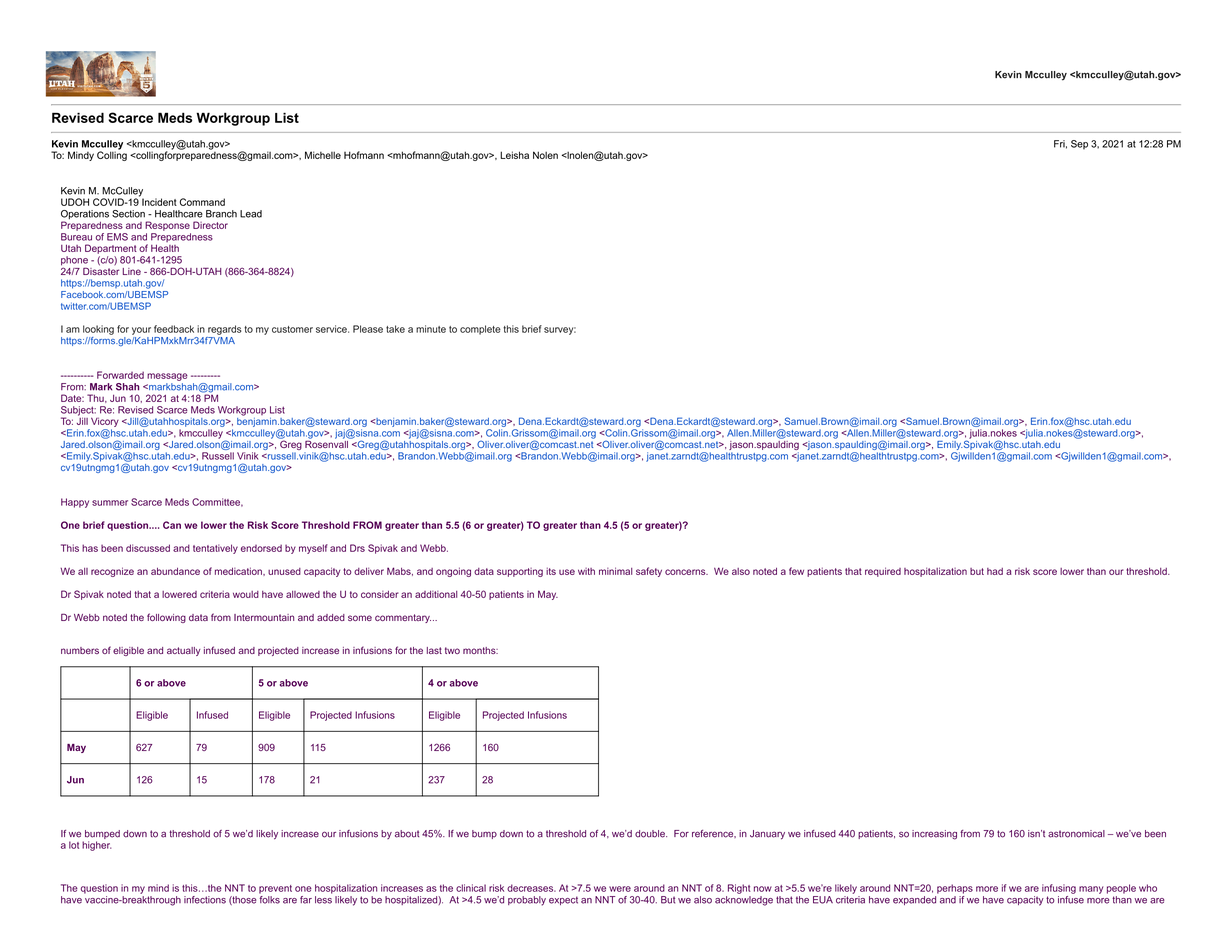 The height and width of the screenshot is (952, 1232). I want to click on complete, so click(480, 330).
